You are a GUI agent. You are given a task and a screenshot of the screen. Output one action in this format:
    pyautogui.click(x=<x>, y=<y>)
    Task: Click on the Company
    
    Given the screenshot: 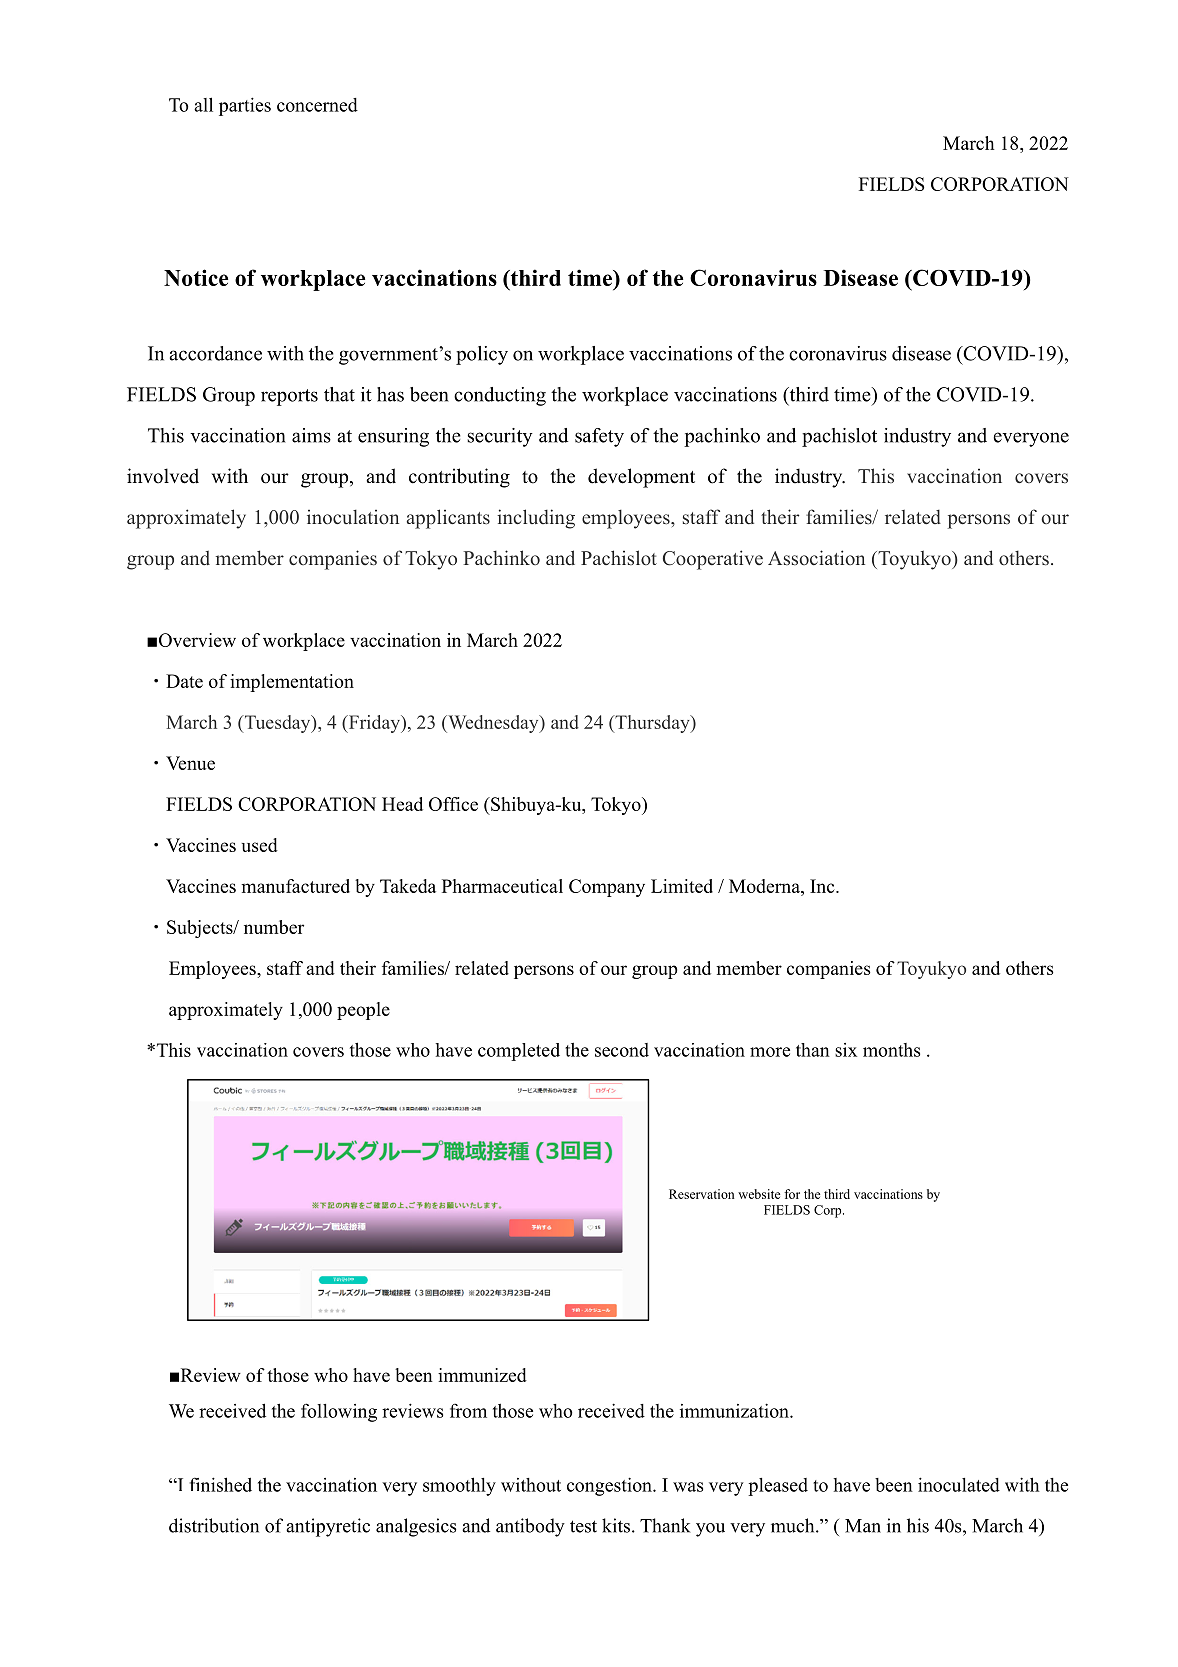 What is the action you would take?
    pyautogui.click(x=607, y=888)
